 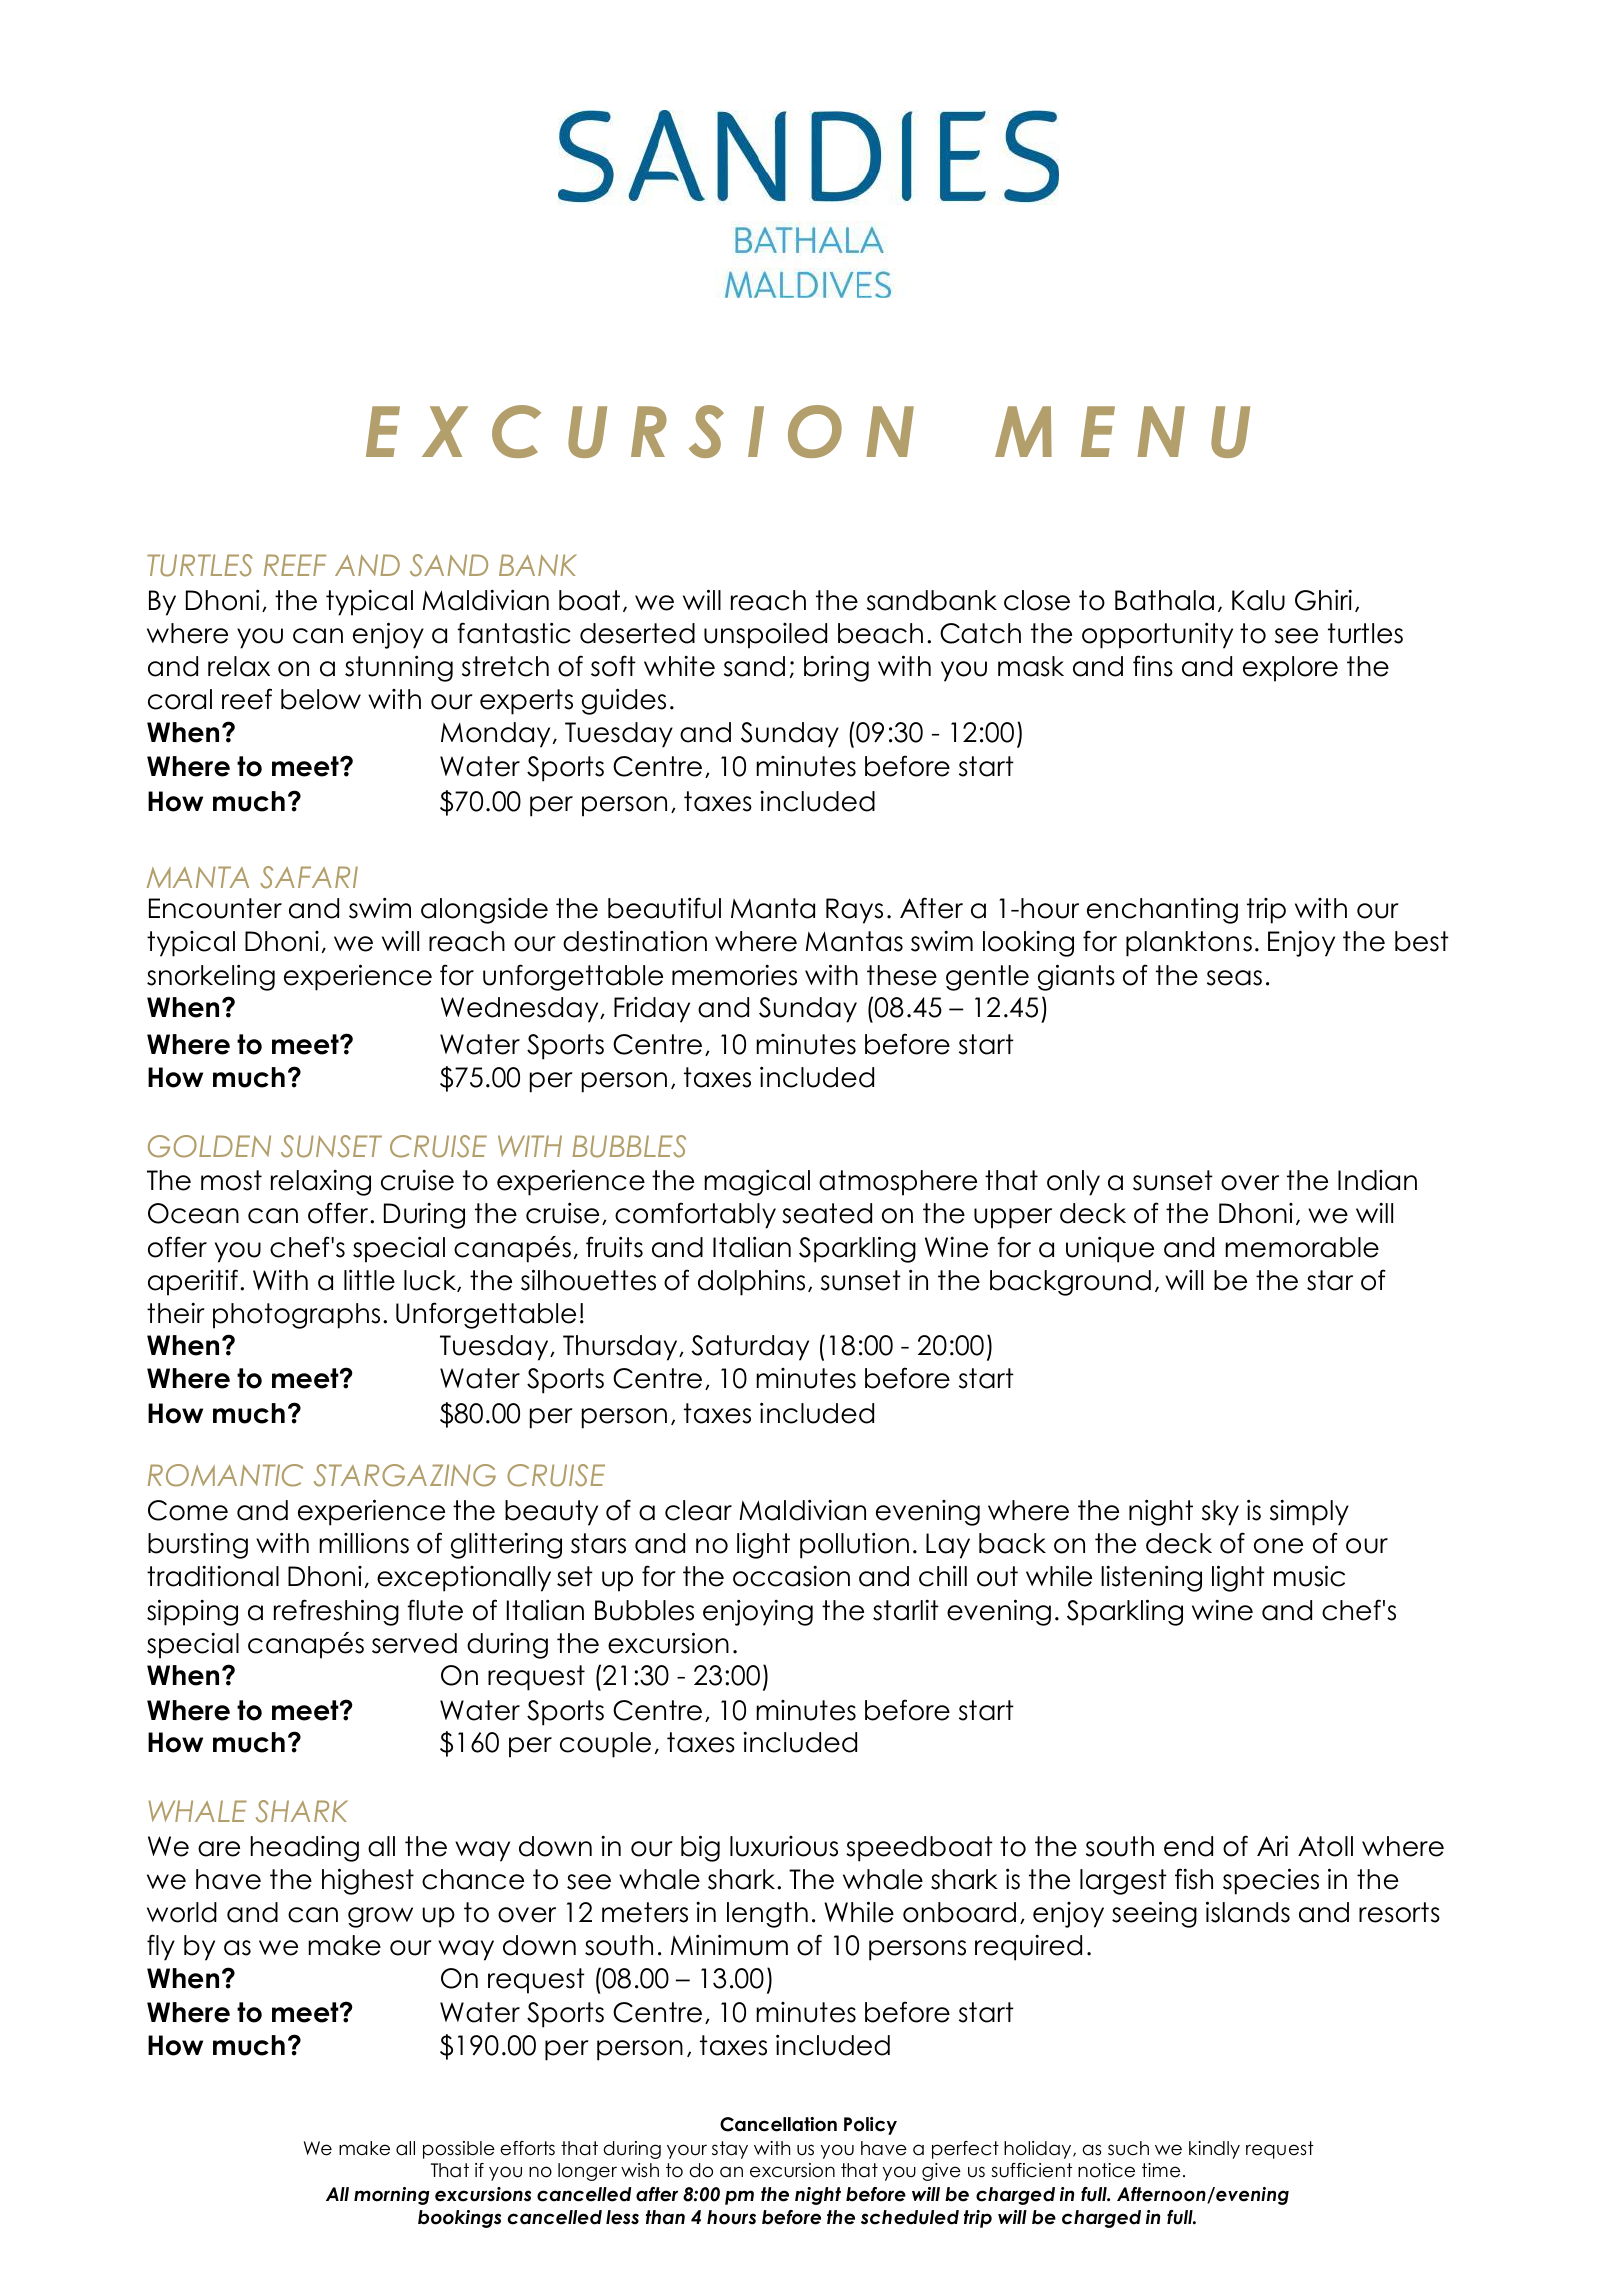 What do you see at coordinates (321, 699) in the document?
I see `below` at bounding box center [321, 699].
